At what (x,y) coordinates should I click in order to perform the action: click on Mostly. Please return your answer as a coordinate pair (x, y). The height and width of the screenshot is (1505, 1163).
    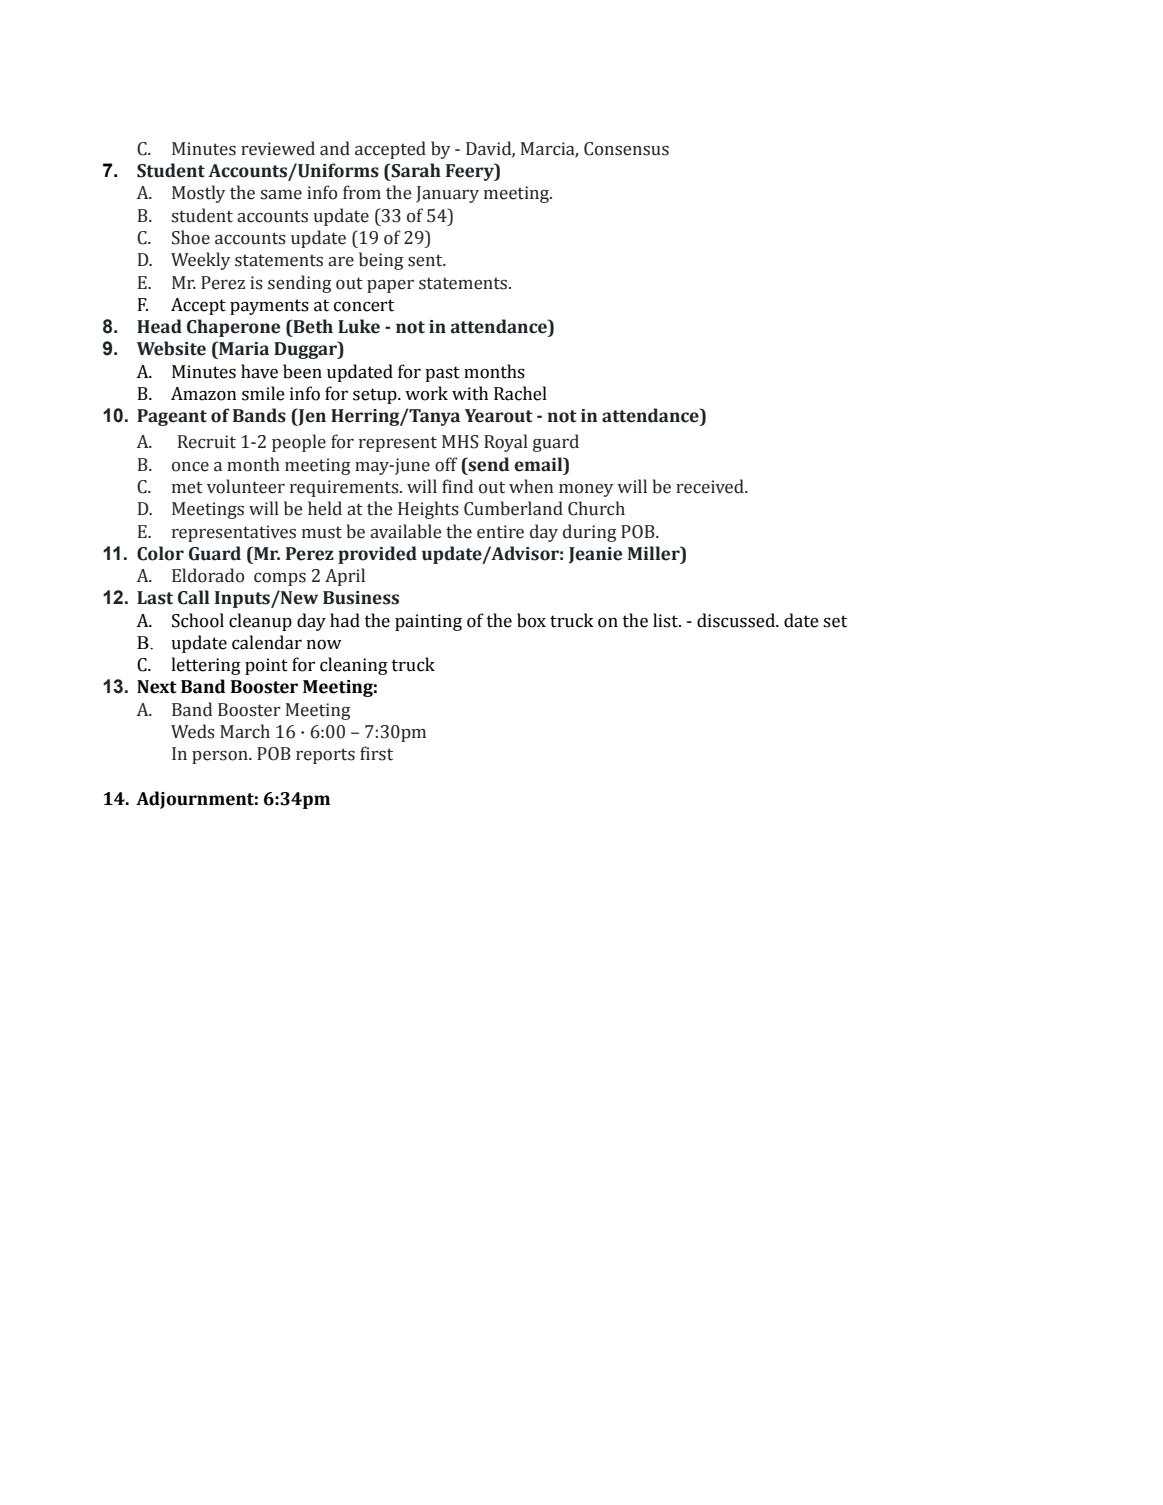
    Looking at the image, I should click on (198, 194).
